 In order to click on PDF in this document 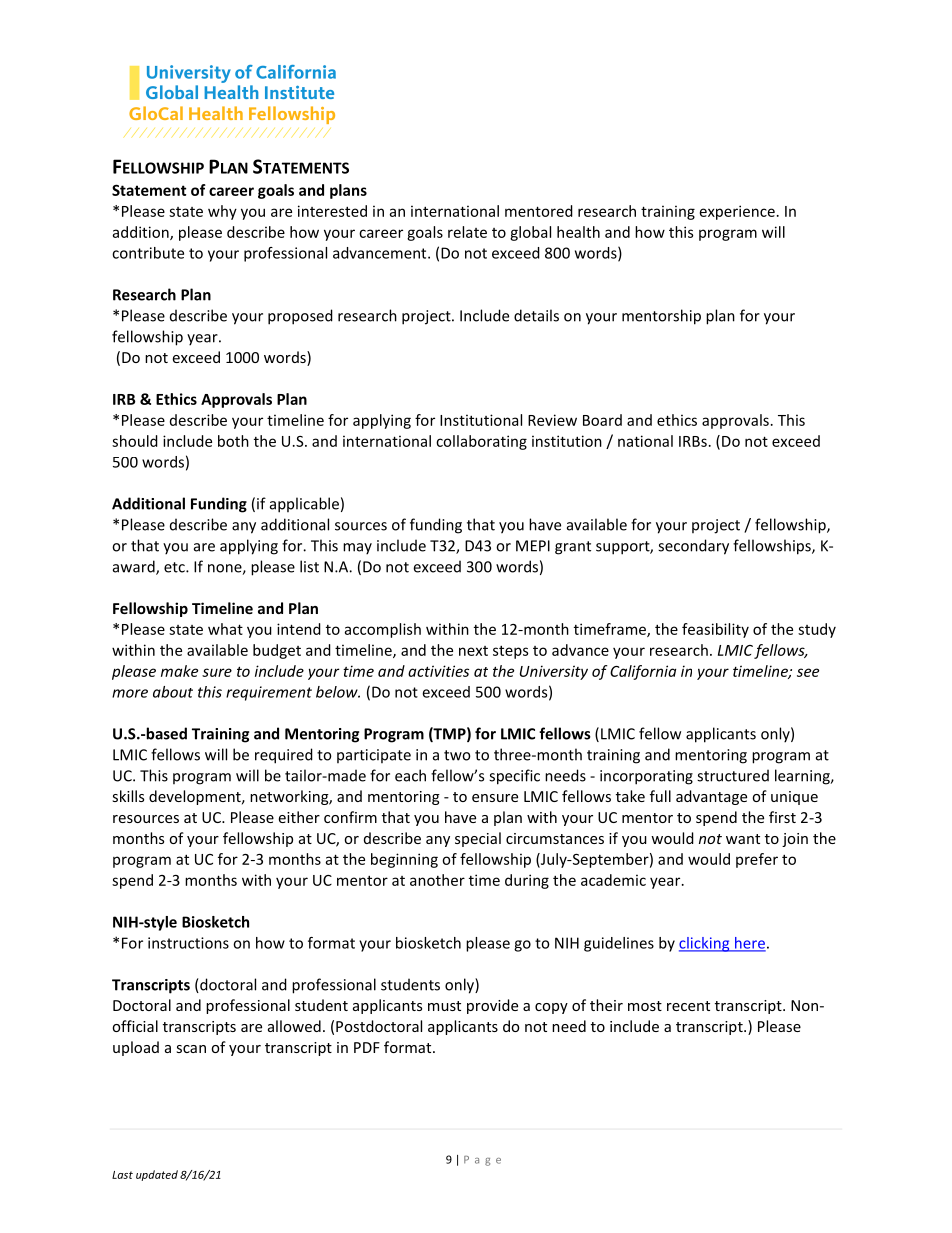, I will do `click(367, 1047)`.
